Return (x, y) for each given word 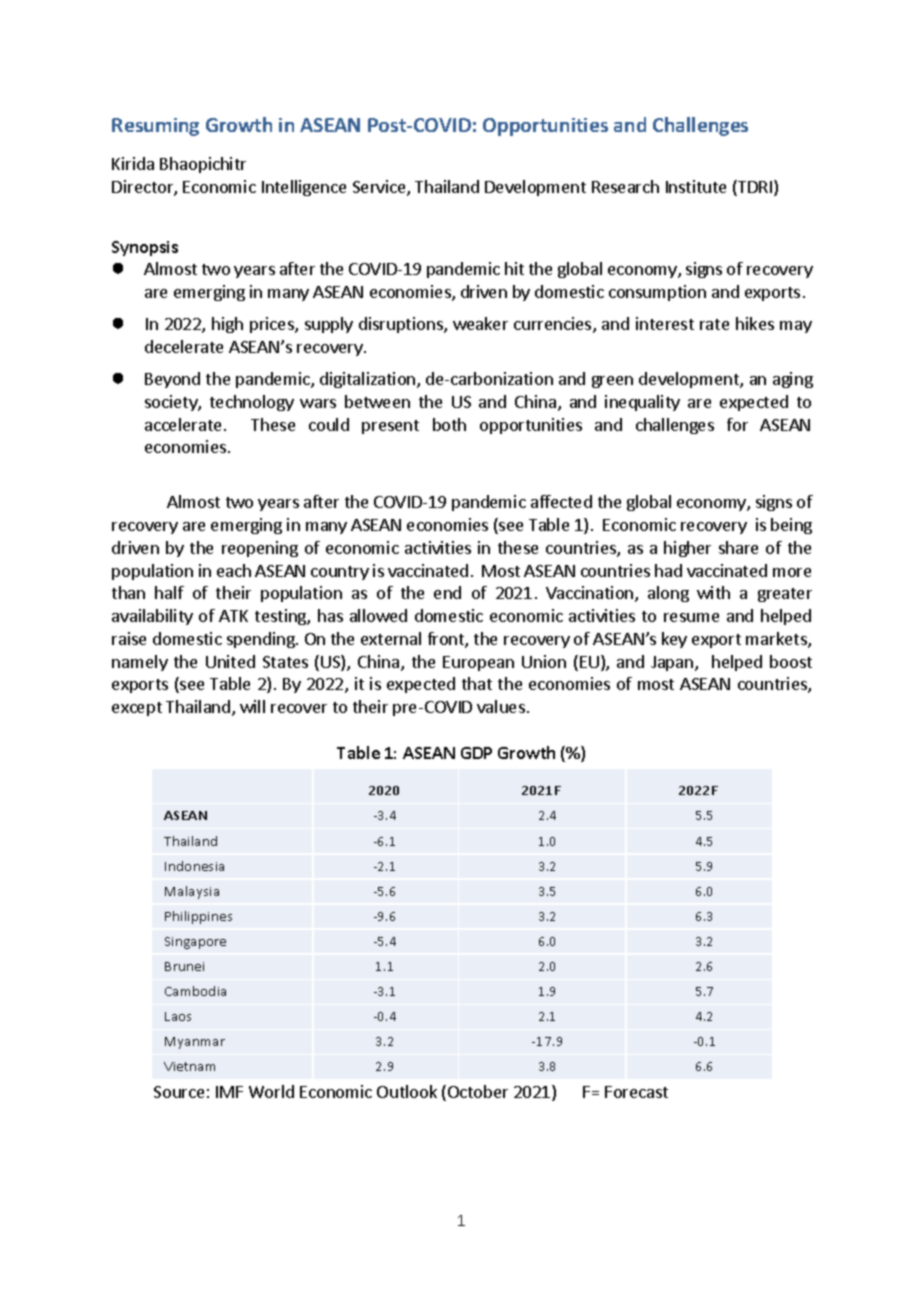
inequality (642, 403)
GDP (476, 753)
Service (380, 188)
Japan (672, 663)
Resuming (155, 127)
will (252, 706)
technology (252, 403)
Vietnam (189, 1066)
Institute (696, 186)
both (449, 424)
